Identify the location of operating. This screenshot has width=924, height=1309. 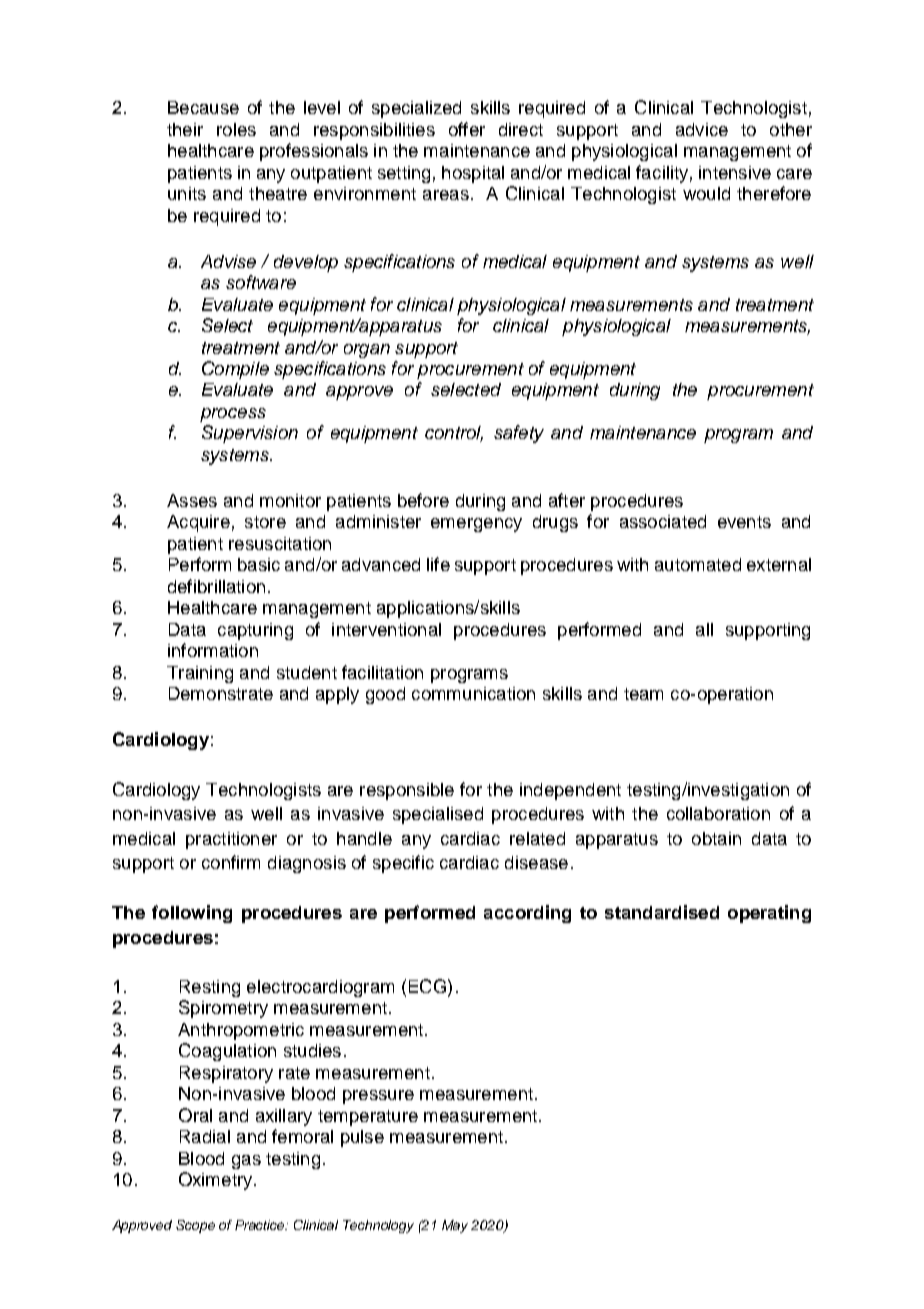
(769, 914).
